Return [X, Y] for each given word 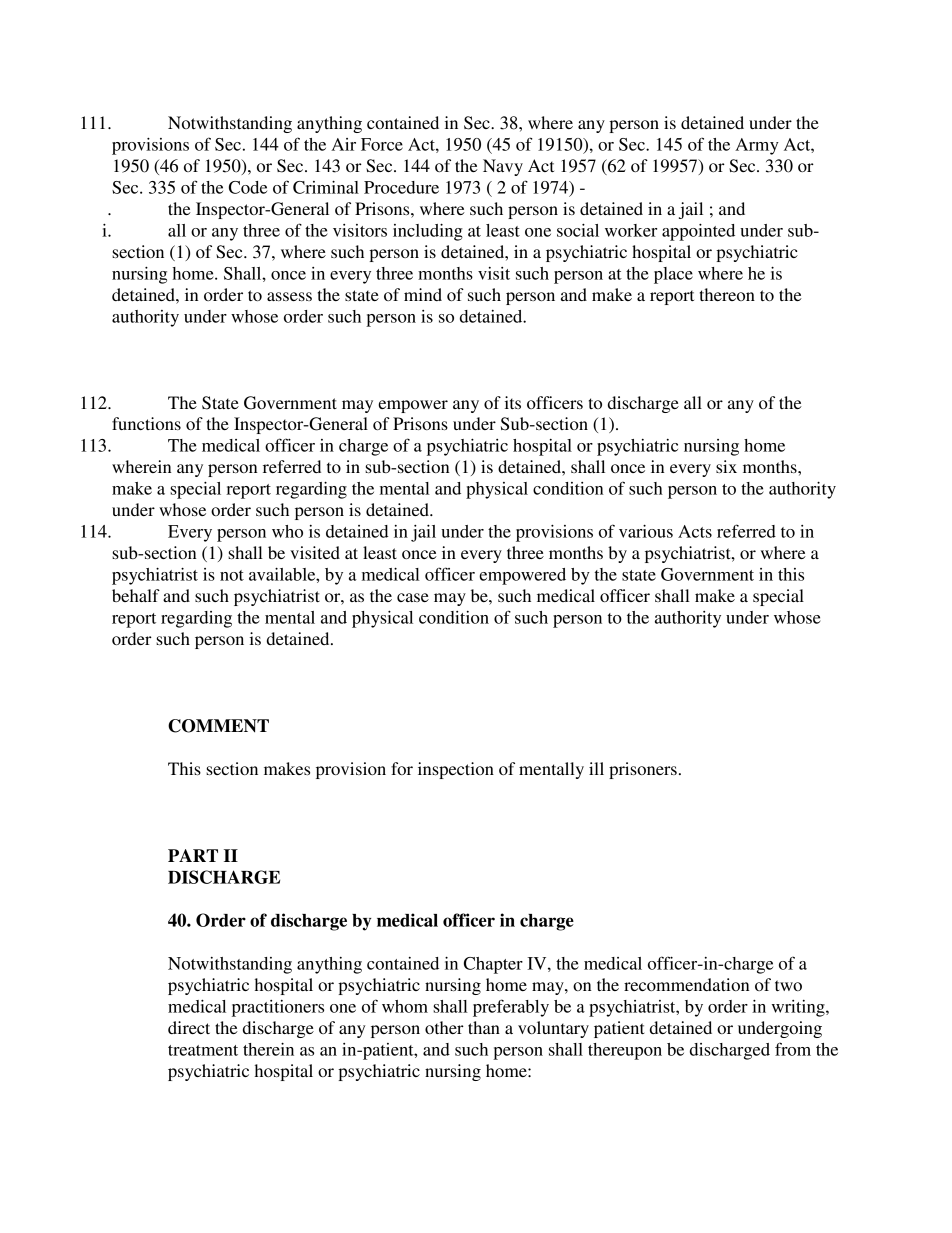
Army [757, 146]
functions [146, 423]
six [726, 466]
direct [189, 1027]
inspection [456, 770]
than [484, 1027]
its [513, 402]
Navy [503, 167]
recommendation [686, 984]
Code [248, 187]
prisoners [643, 770]
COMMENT [218, 726]
